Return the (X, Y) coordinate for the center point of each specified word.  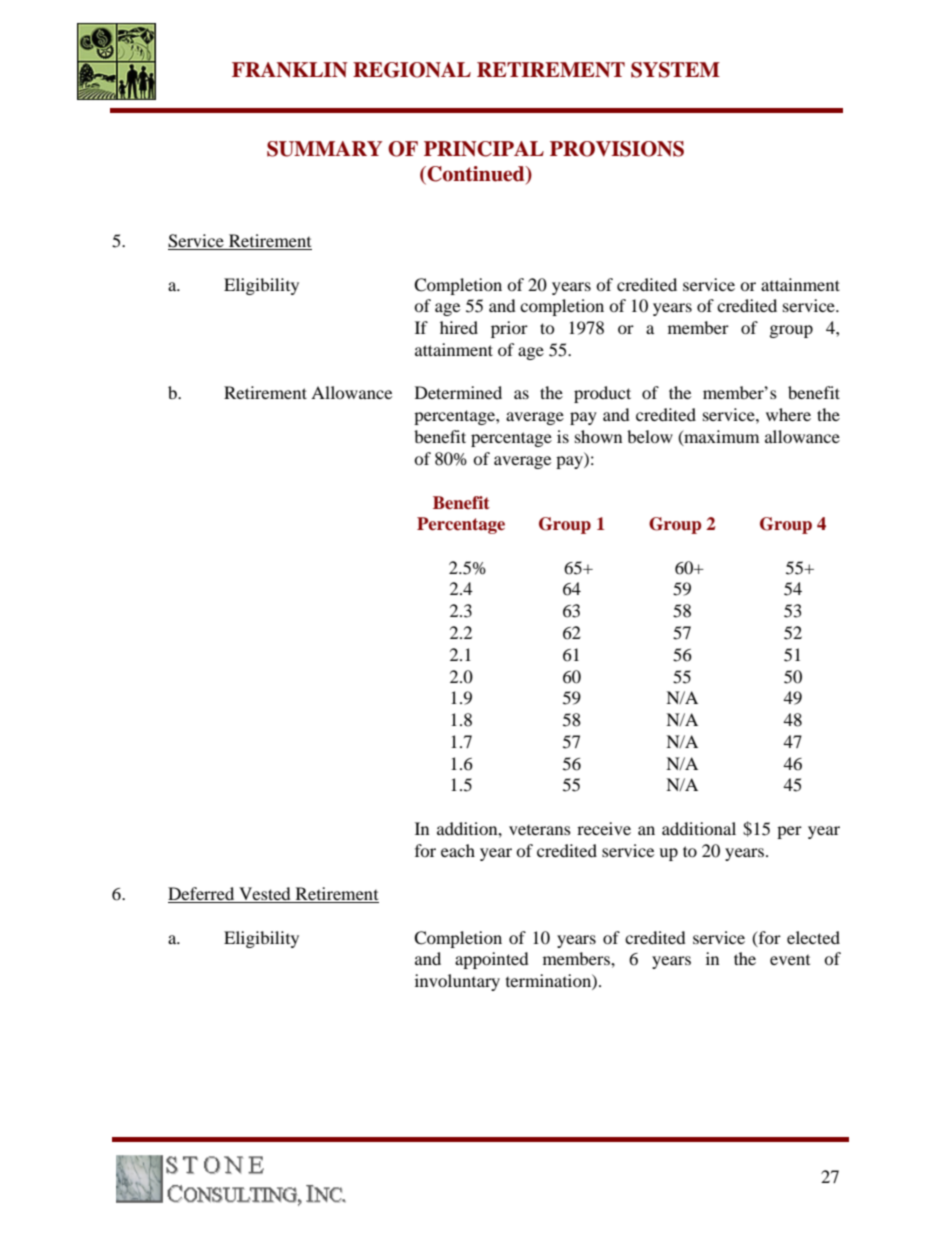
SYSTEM (675, 70)
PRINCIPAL (484, 149)
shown (598, 436)
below (650, 436)
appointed (492, 960)
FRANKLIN (290, 70)
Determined (458, 392)
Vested (265, 895)
